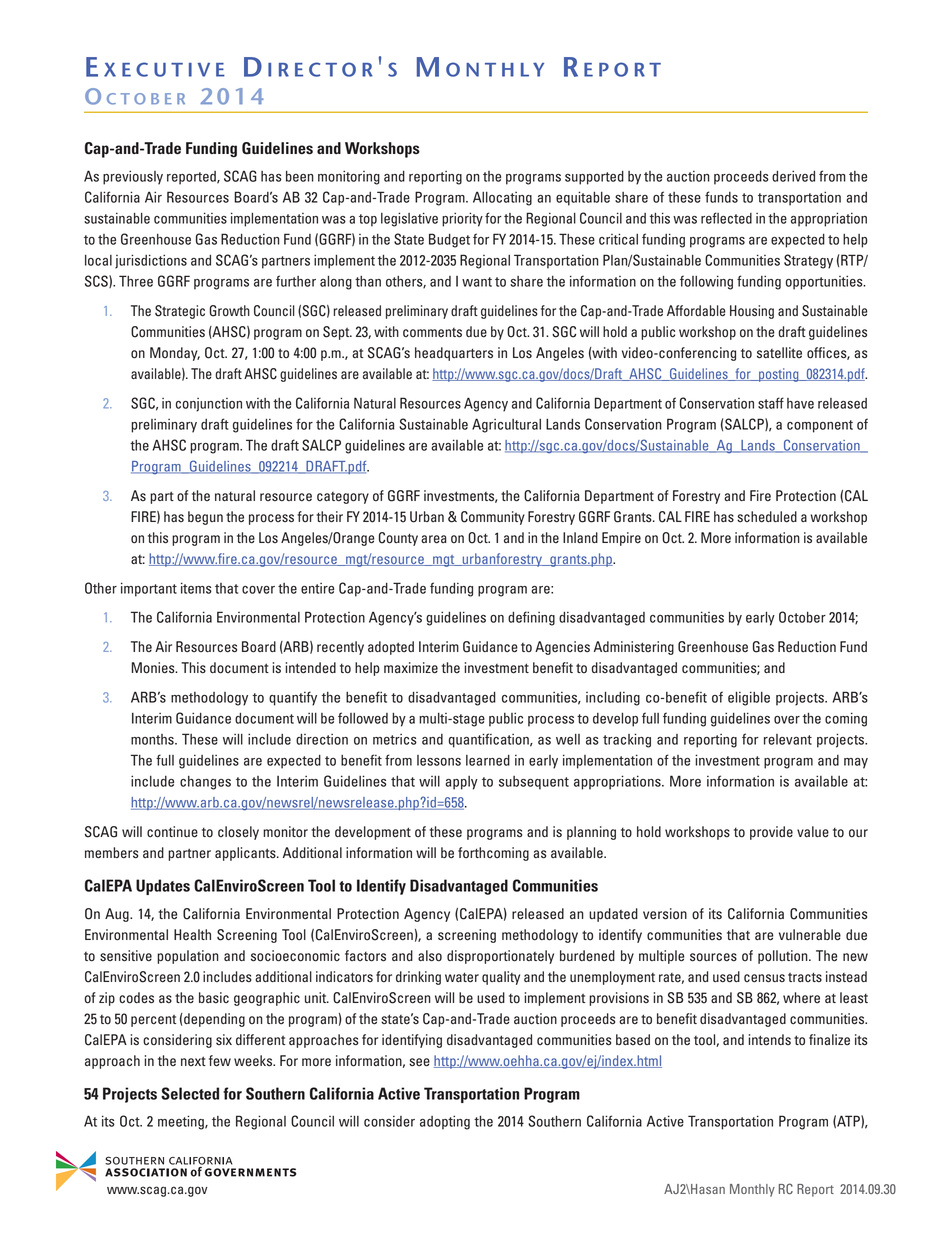  What do you see at coordinates (726, 218) in the document?
I see `reflected` at bounding box center [726, 218].
